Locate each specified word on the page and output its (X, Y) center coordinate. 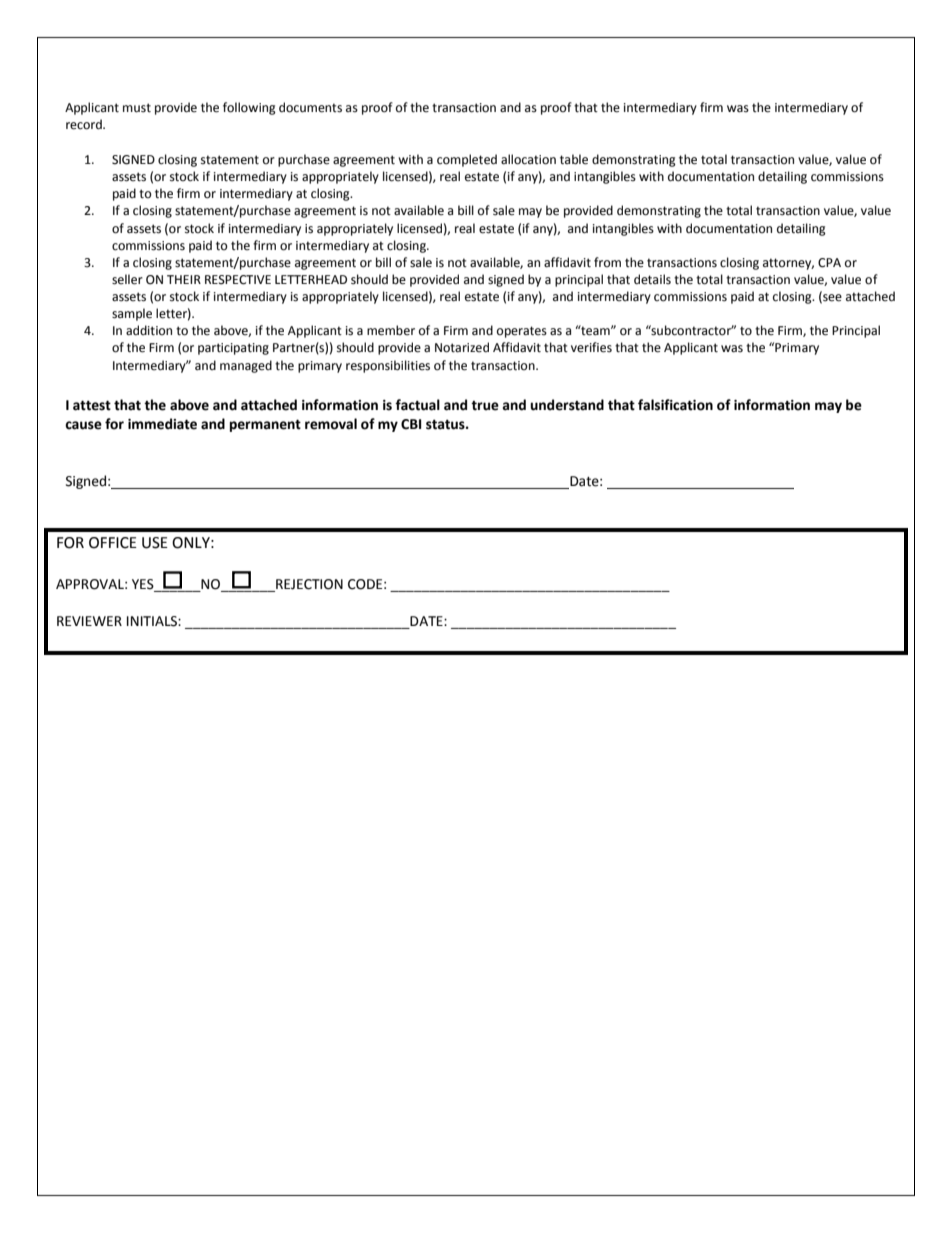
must (137, 108)
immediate (162, 424)
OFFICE (113, 543)
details (652, 279)
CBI (411, 424)
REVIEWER (89, 621)
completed (467, 160)
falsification (675, 405)
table (574, 159)
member (391, 330)
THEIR (184, 279)
